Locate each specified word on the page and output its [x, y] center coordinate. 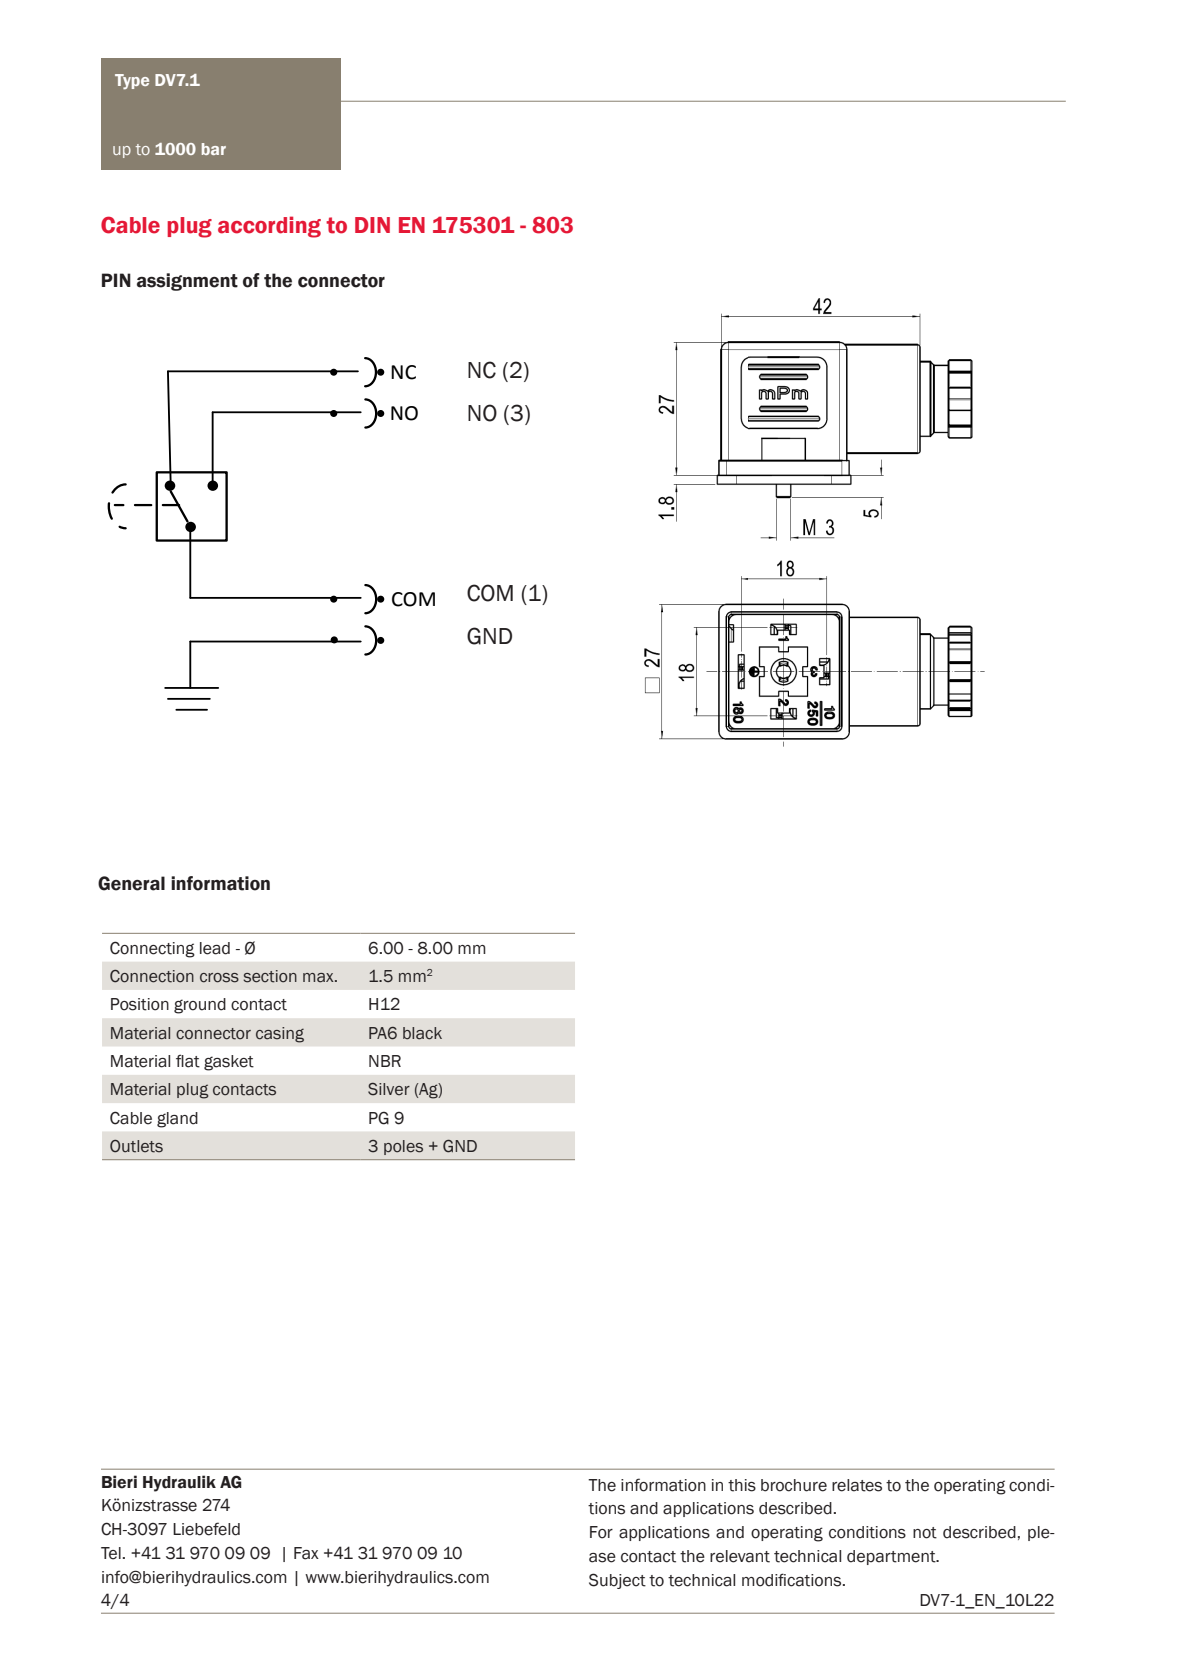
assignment [187, 282]
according [269, 227]
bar [214, 149]
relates [857, 1485]
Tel [111, 1553]
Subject [617, 1581]
